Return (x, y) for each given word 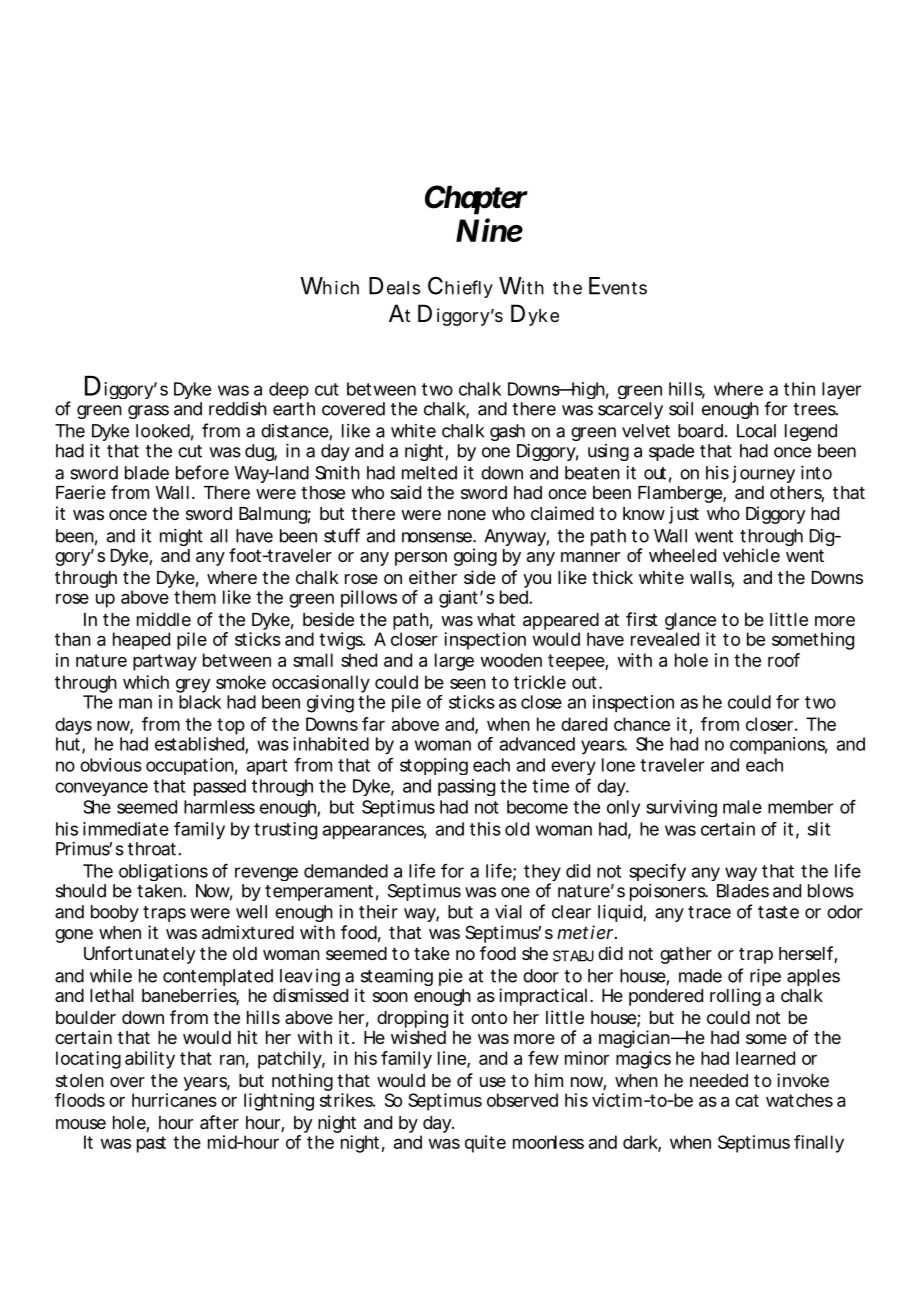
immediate (126, 829)
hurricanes (174, 1100)
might (181, 537)
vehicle (751, 555)
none (467, 515)
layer (841, 390)
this (485, 829)
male (742, 807)
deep (289, 390)
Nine (489, 230)
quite (485, 1144)
